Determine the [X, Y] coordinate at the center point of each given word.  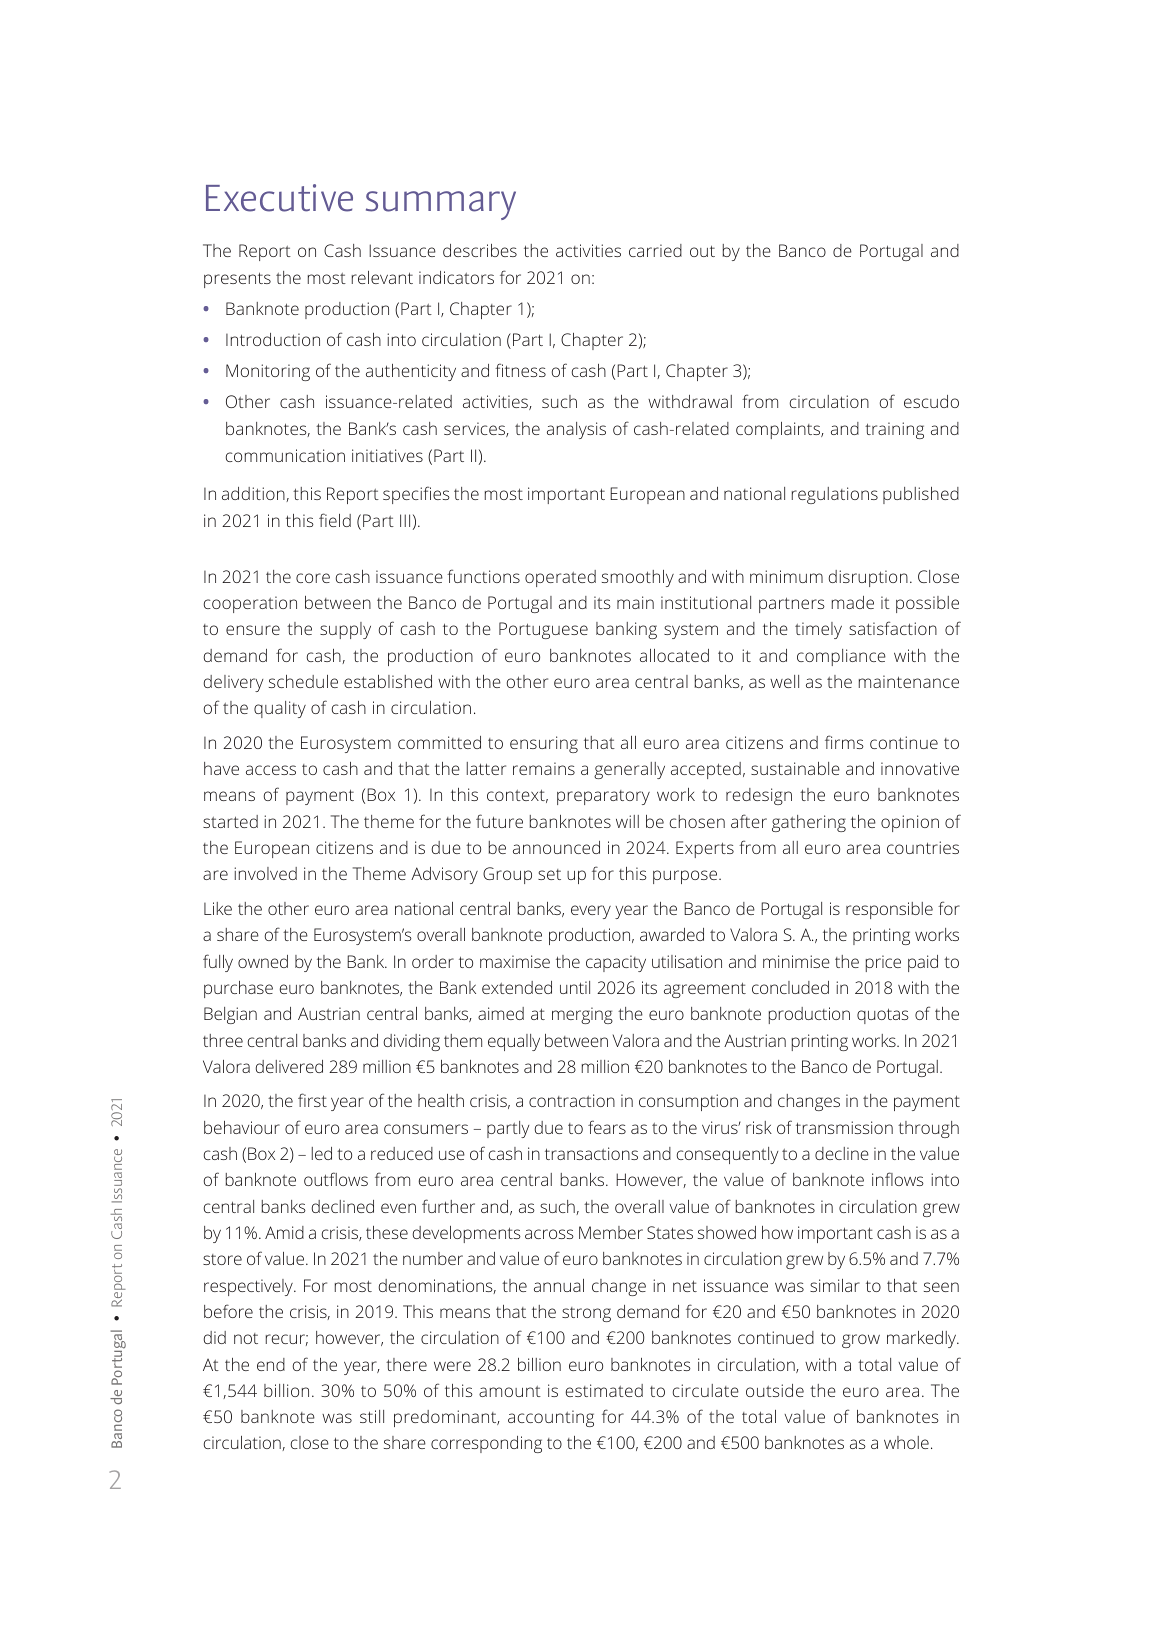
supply [345, 630]
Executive [279, 198]
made [853, 602]
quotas [883, 1016]
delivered [289, 1066]
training [894, 430]
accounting [551, 1418]
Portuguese [543, 630]
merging [582, 1015]
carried [655, 250]
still [372, 1416]
